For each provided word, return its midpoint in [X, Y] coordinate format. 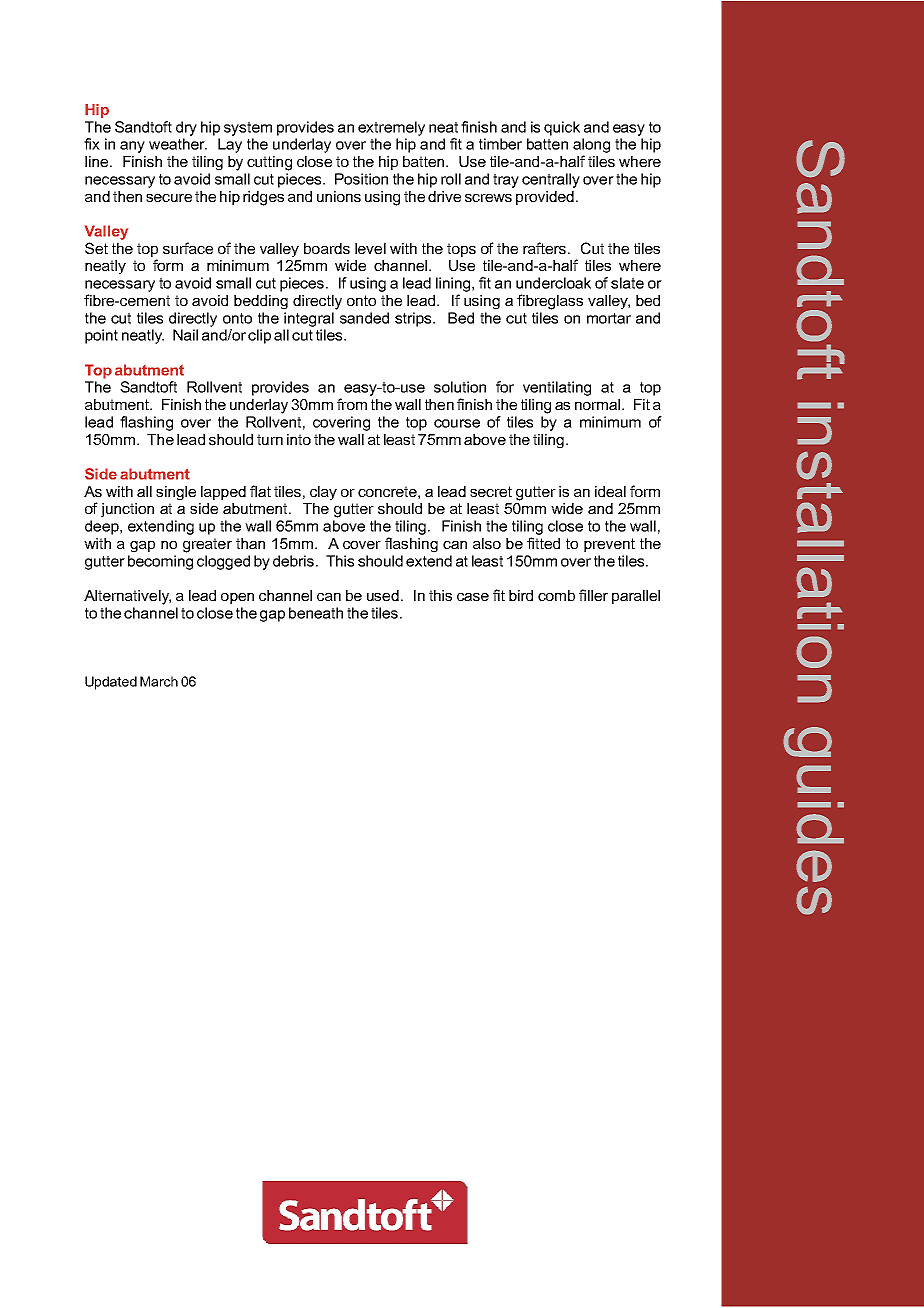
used [383, 595]
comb [556, 595]
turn [270, 439]
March [159, 681]
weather [178, 144]
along [591, 145]
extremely [391, 128]
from [352, 404]
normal [599, 404]
